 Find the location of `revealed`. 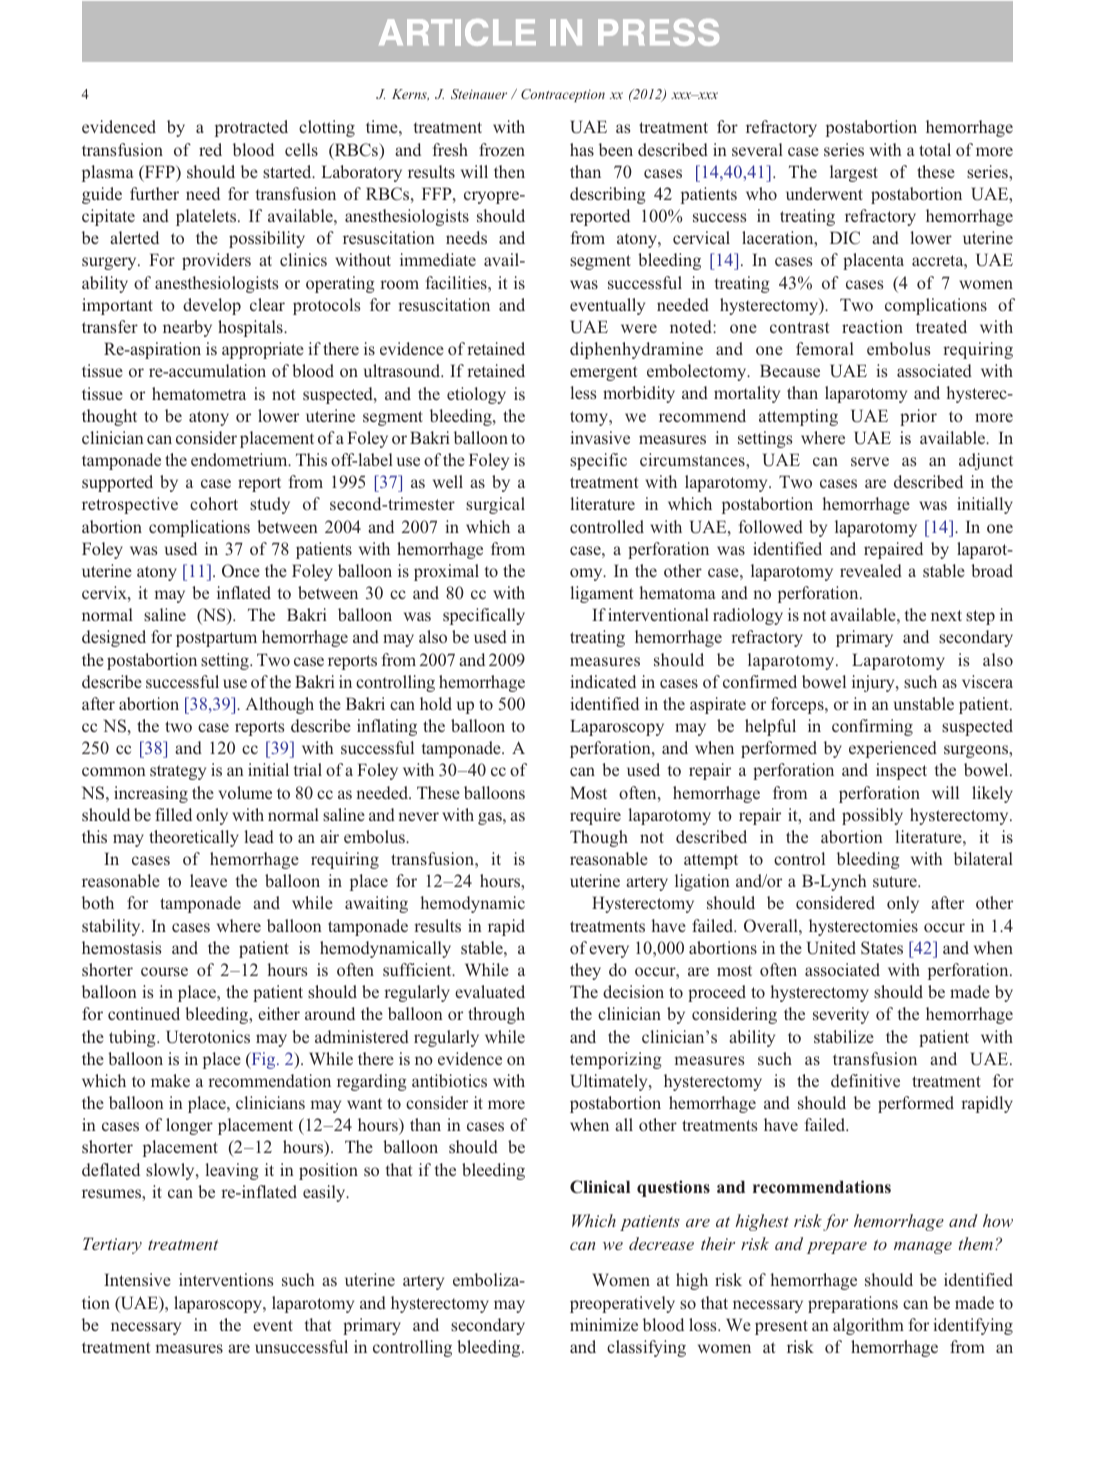

revealed is located at coordinates (871, 570).
